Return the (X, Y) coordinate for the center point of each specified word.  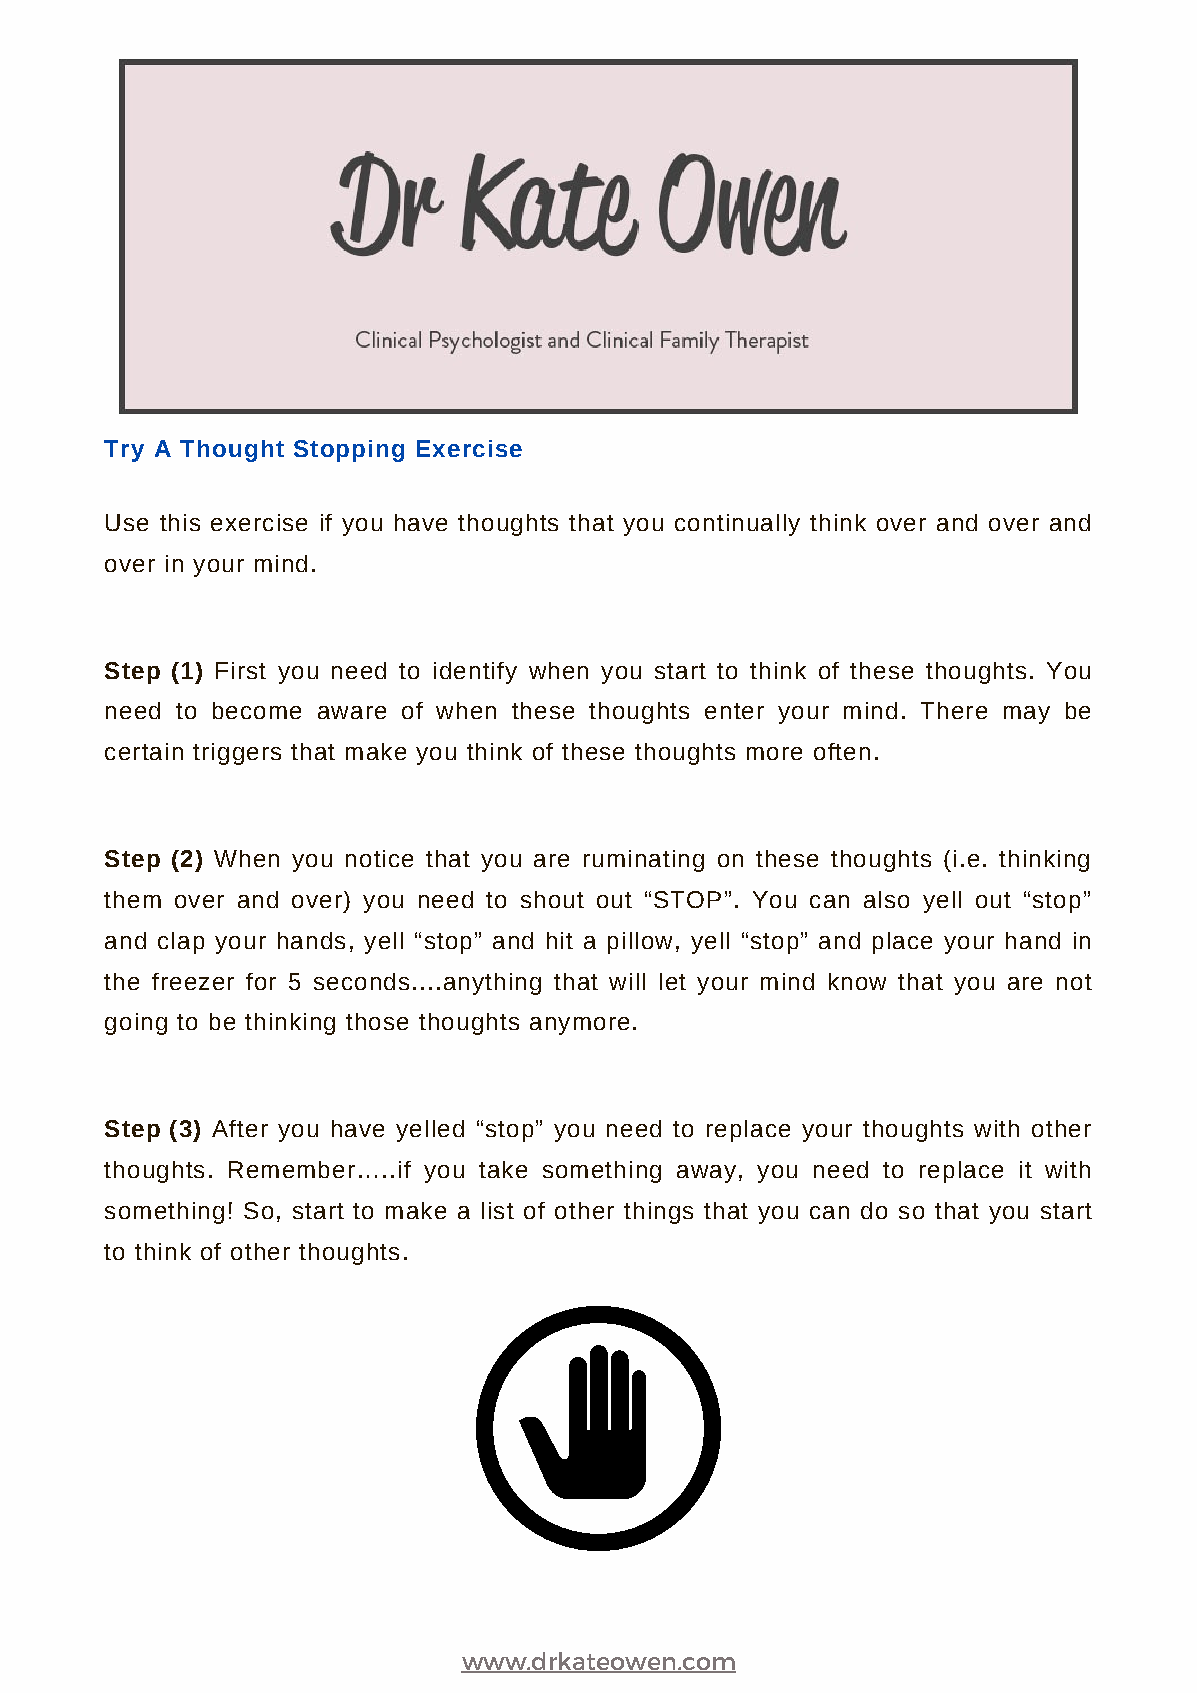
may (1027, 715)
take (503, 1169)
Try (124, 451)
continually (737, 525)
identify (475, 673)
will (627, 981)
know (857, 981)
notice (379, 858)
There (954, 710)
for (261, 981)
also (886, 899)
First (241, 670)
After (240, 1128)
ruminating (644, 861)
